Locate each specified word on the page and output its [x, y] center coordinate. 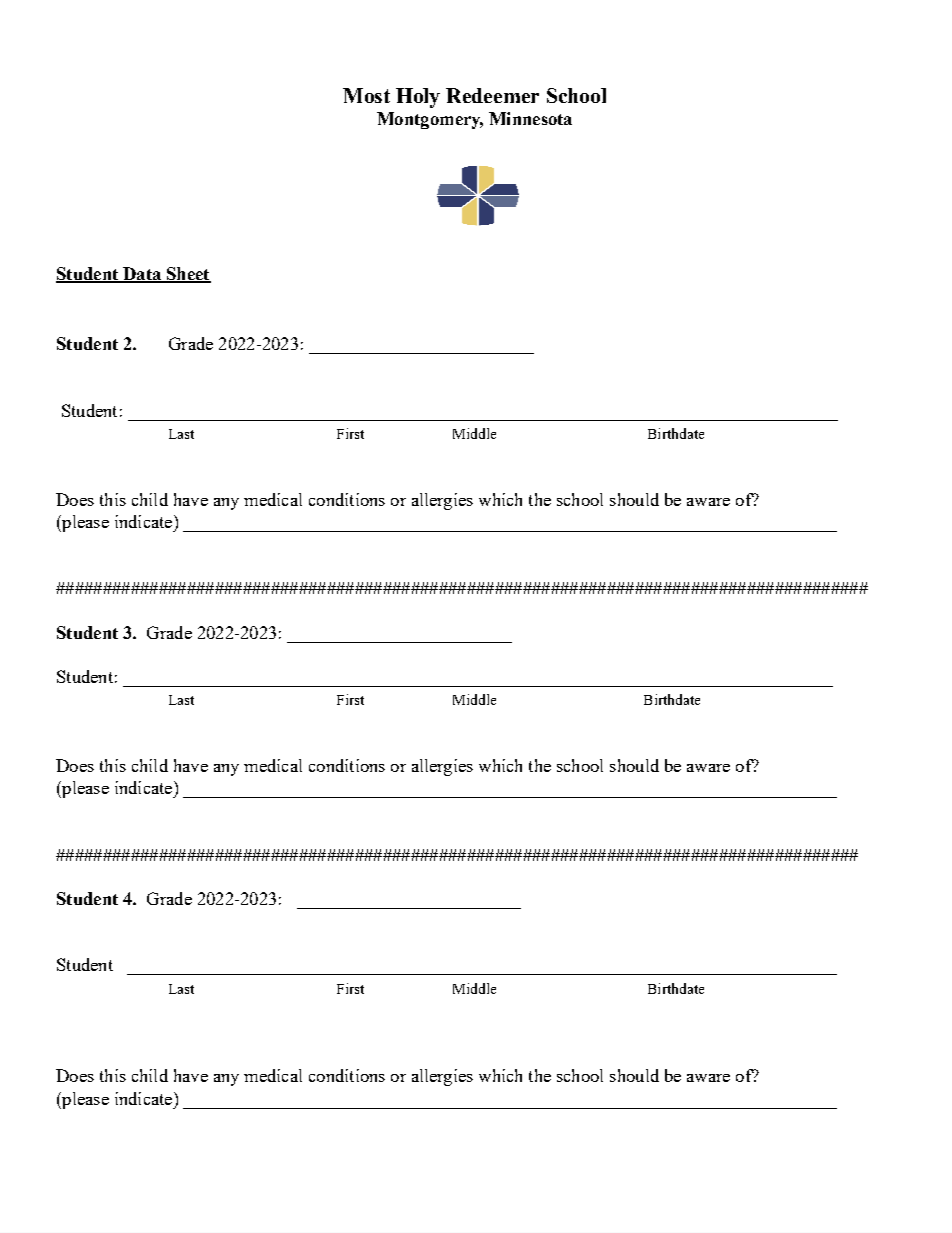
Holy [418, 98]
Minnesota [530, 118]
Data [142, 275]
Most [366, 95]
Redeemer [492, 95]
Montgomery [430, 120]
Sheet [187, 275]
